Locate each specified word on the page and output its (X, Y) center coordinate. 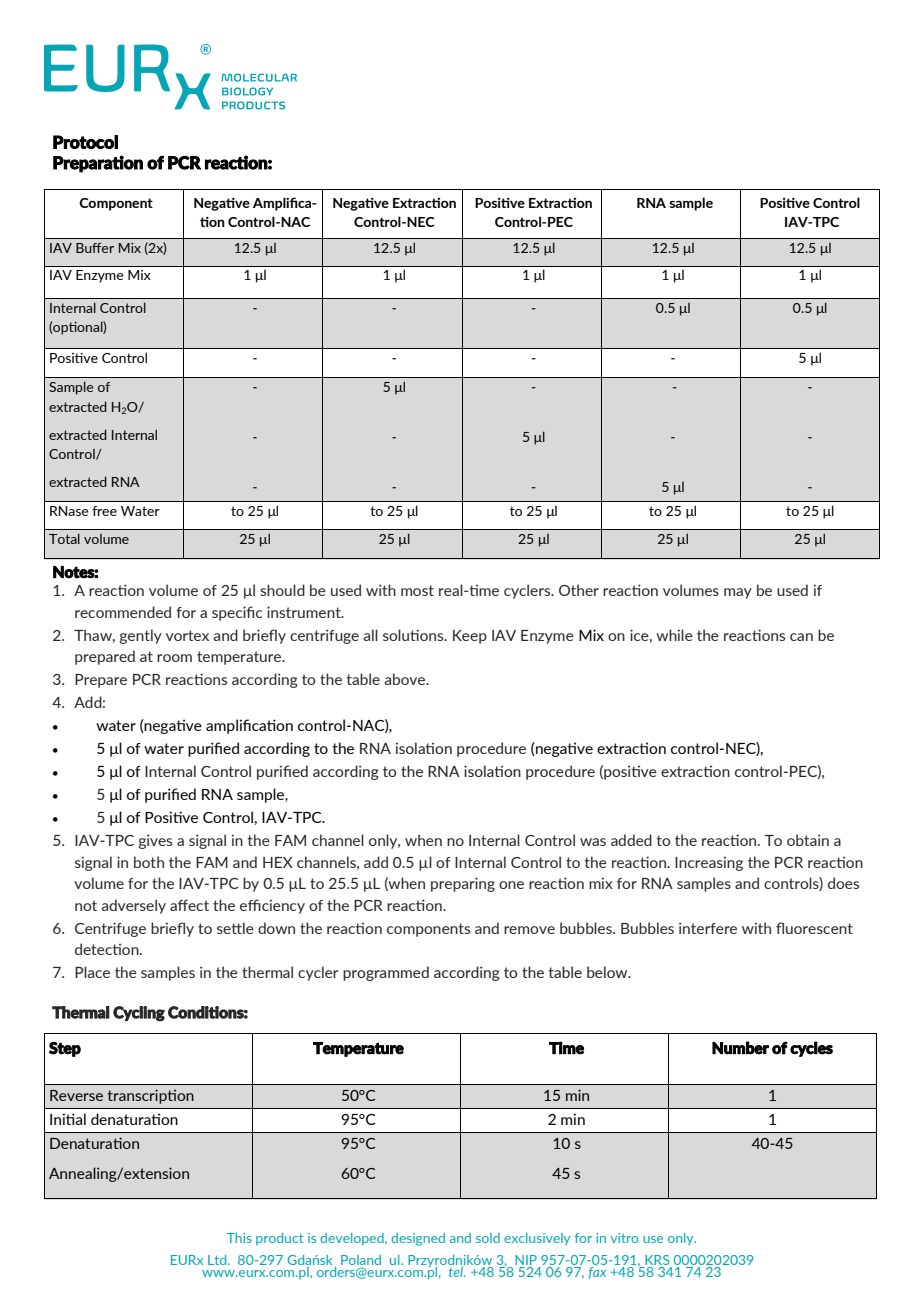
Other (579, 590)
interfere (708, 928)
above (406, 679)
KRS (657, 1260)
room (174, 658)
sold (488, 1238)
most (417, 590)
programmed (386, 973)
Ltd (218, 1260)
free (104, 511)
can (801, 637)
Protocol (85, 142)
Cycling (139, 1014)
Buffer (95, 248)
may (738, 593)
